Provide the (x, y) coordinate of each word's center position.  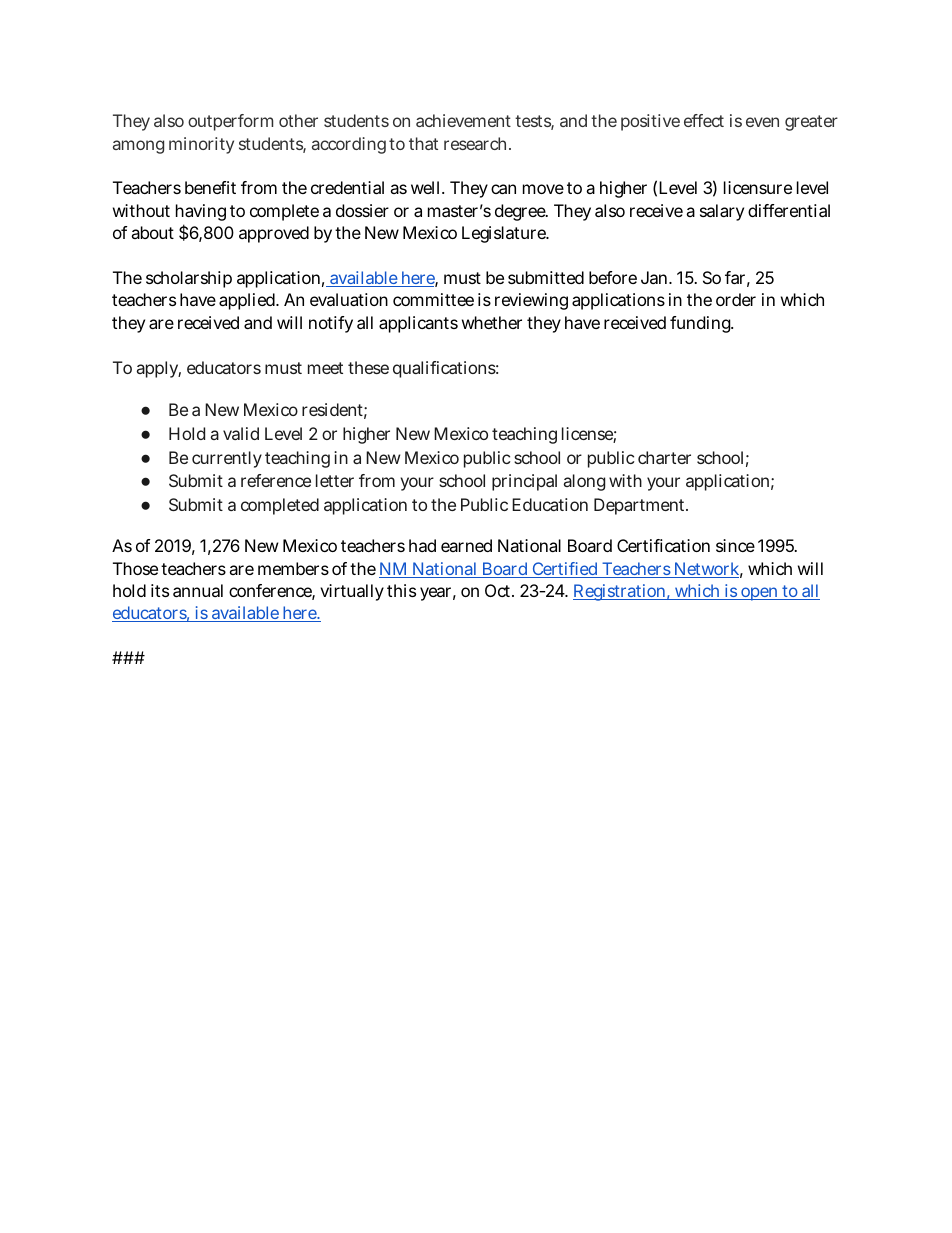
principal (524, 482)
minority (201, 145)
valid (241, 433)
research (477, 143)
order (736, 299)
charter (664, 457)
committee (433, 299)
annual (198, 590)
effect (704, 120)
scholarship (189, 279)
